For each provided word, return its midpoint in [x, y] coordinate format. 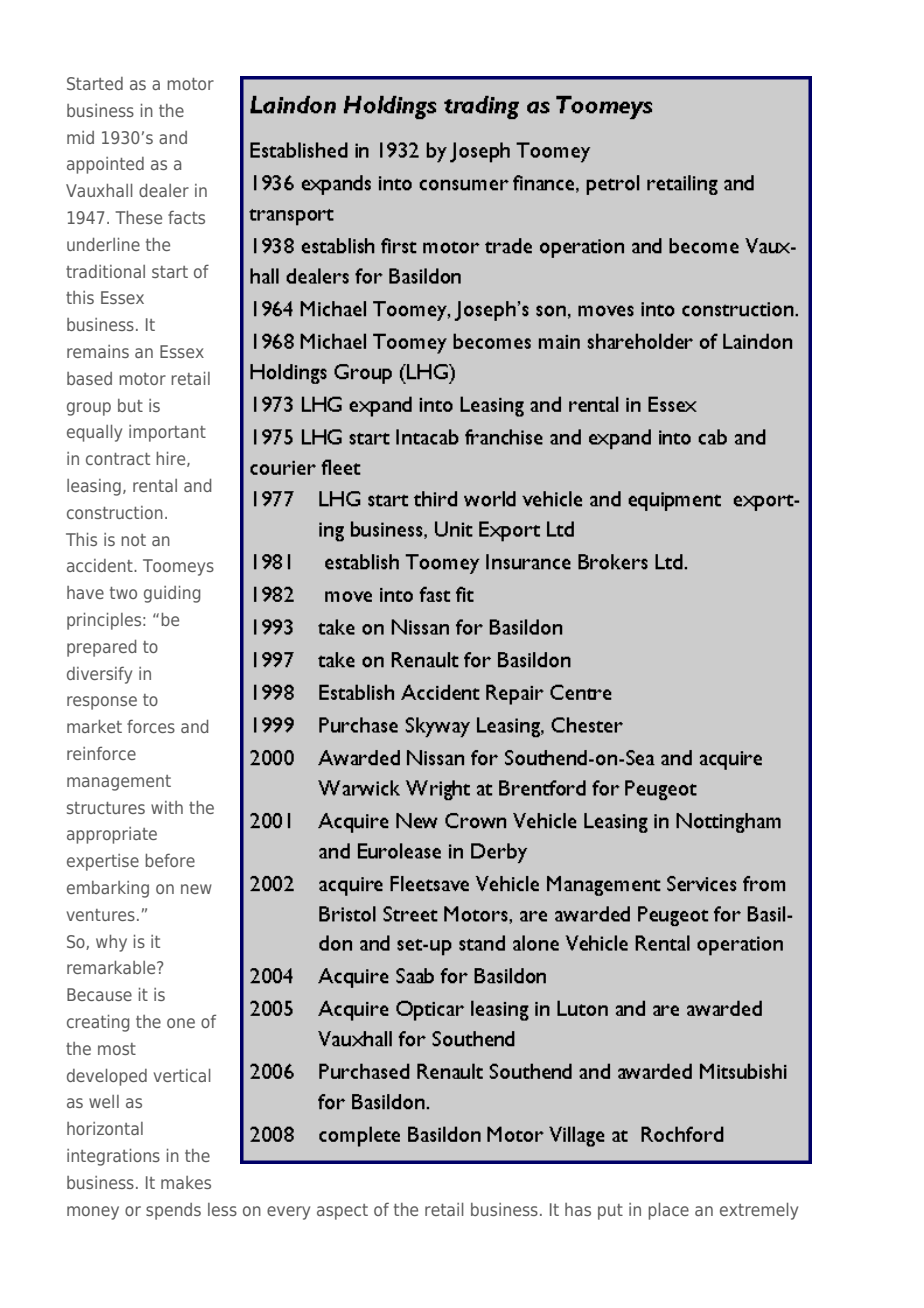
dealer [164, 190]
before [170, 860]
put [610, 1212]
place [668, 1211]
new [196, 889]
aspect [342, 1212]
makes [186, 1182]
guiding [172, 594]
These [138, 217]
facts [186, 217]
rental [155, 485]
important [167, 433]
